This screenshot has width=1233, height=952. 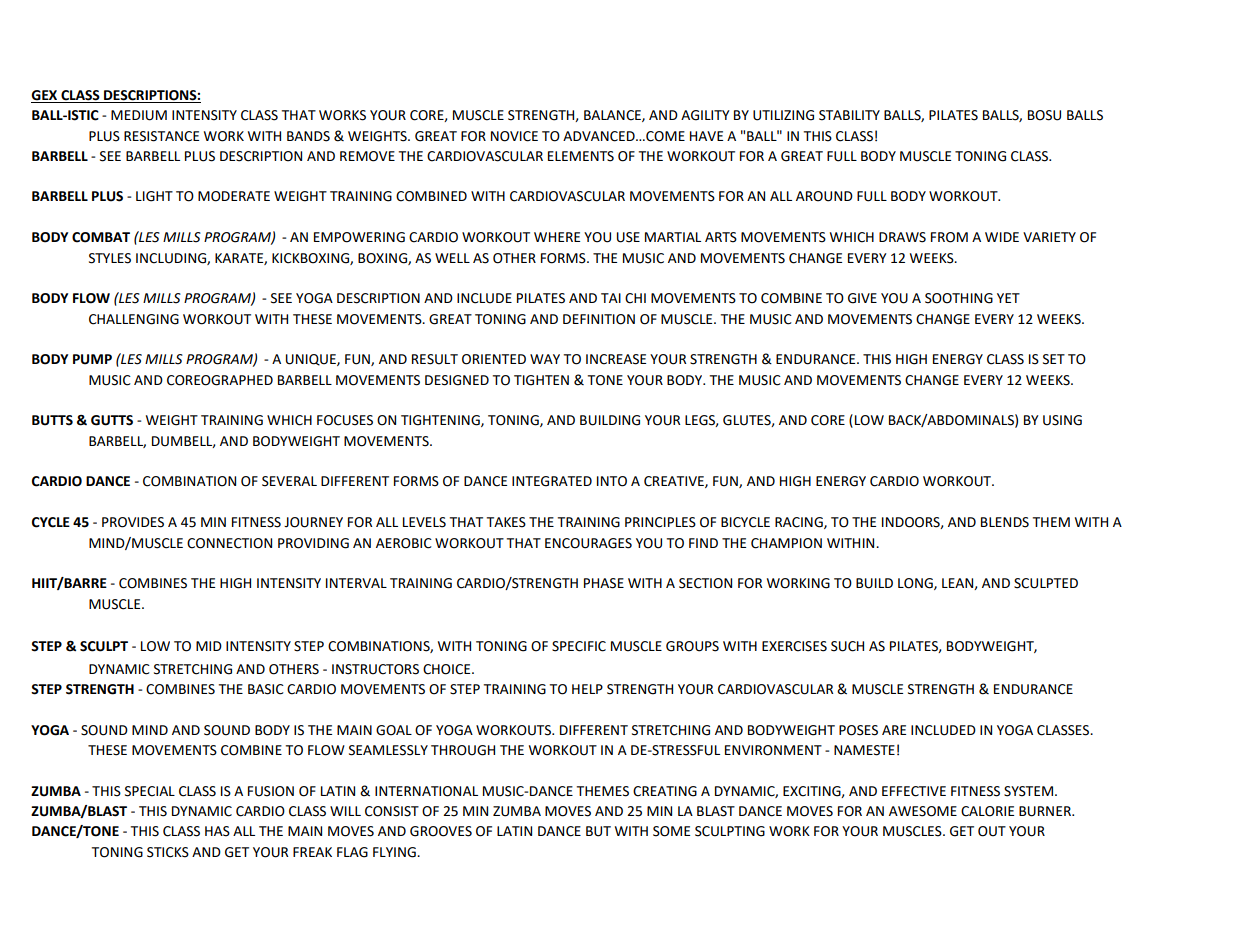 I want to click on INTEGRATED, so click(x=552, y=481).
